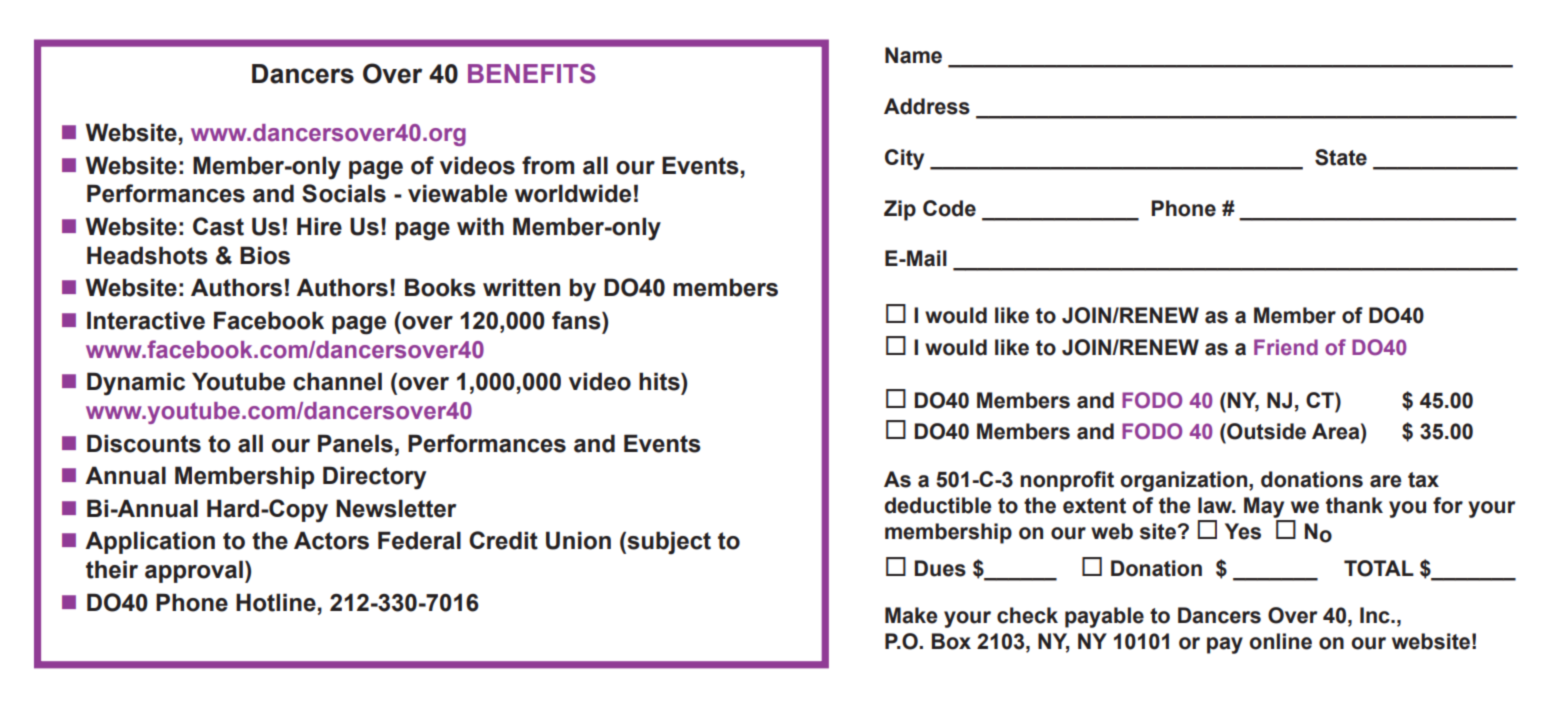 The image size is (1568, 704). I want to click on Name, so click(913, 55).
